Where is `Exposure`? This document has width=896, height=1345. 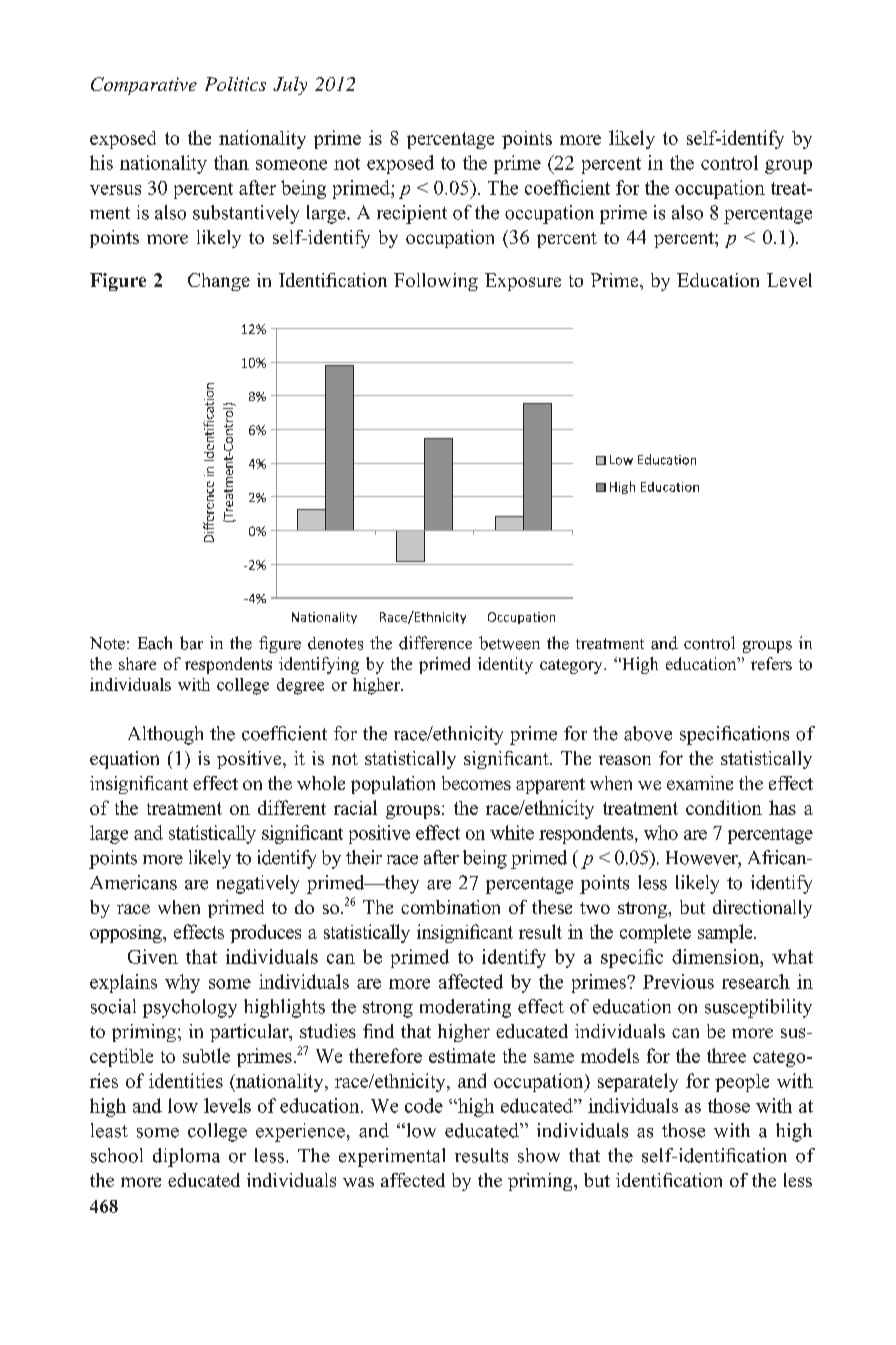
Exposure is located at coordinates (523, 282).
